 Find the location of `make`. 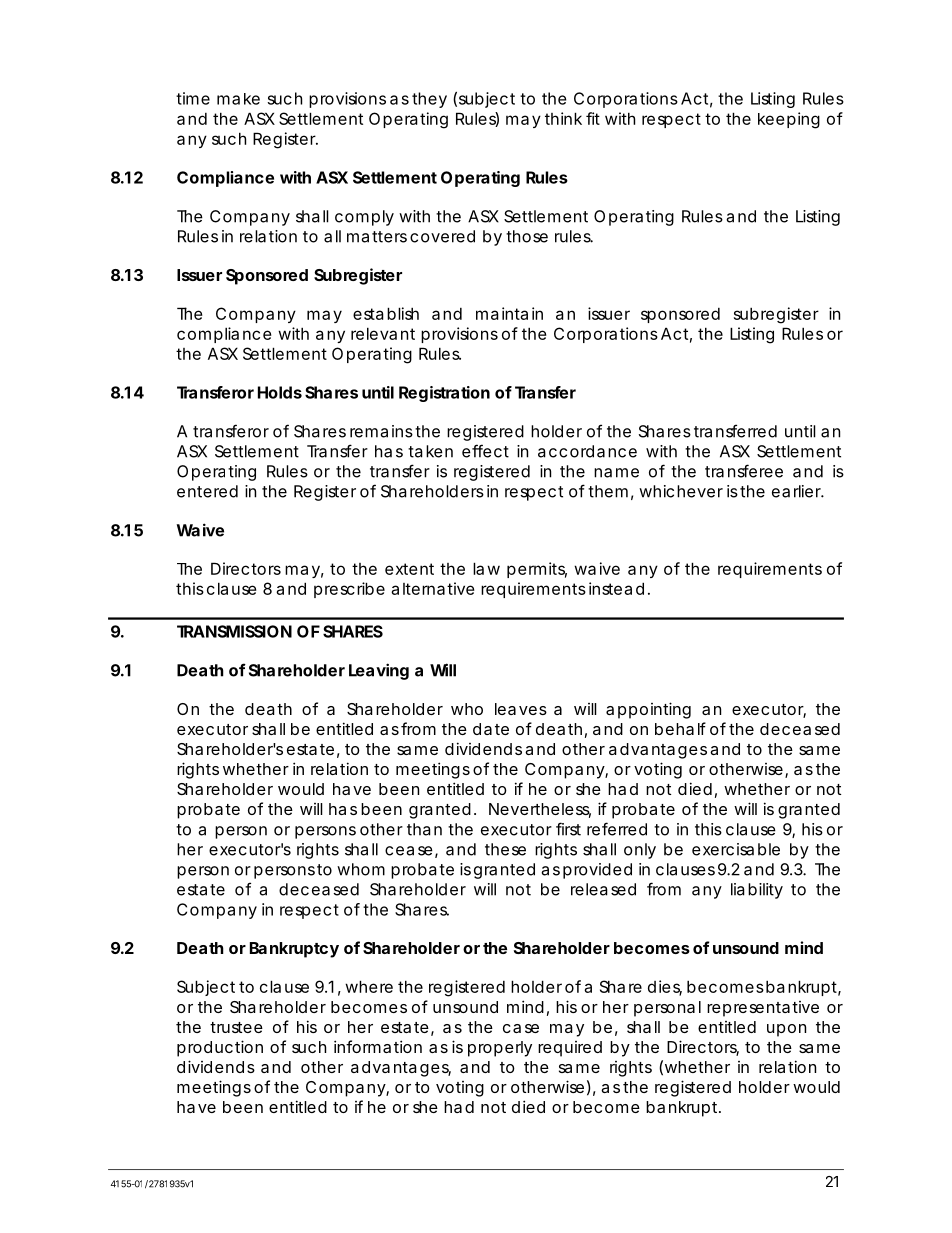

make is located at coordinates (238, 99).
